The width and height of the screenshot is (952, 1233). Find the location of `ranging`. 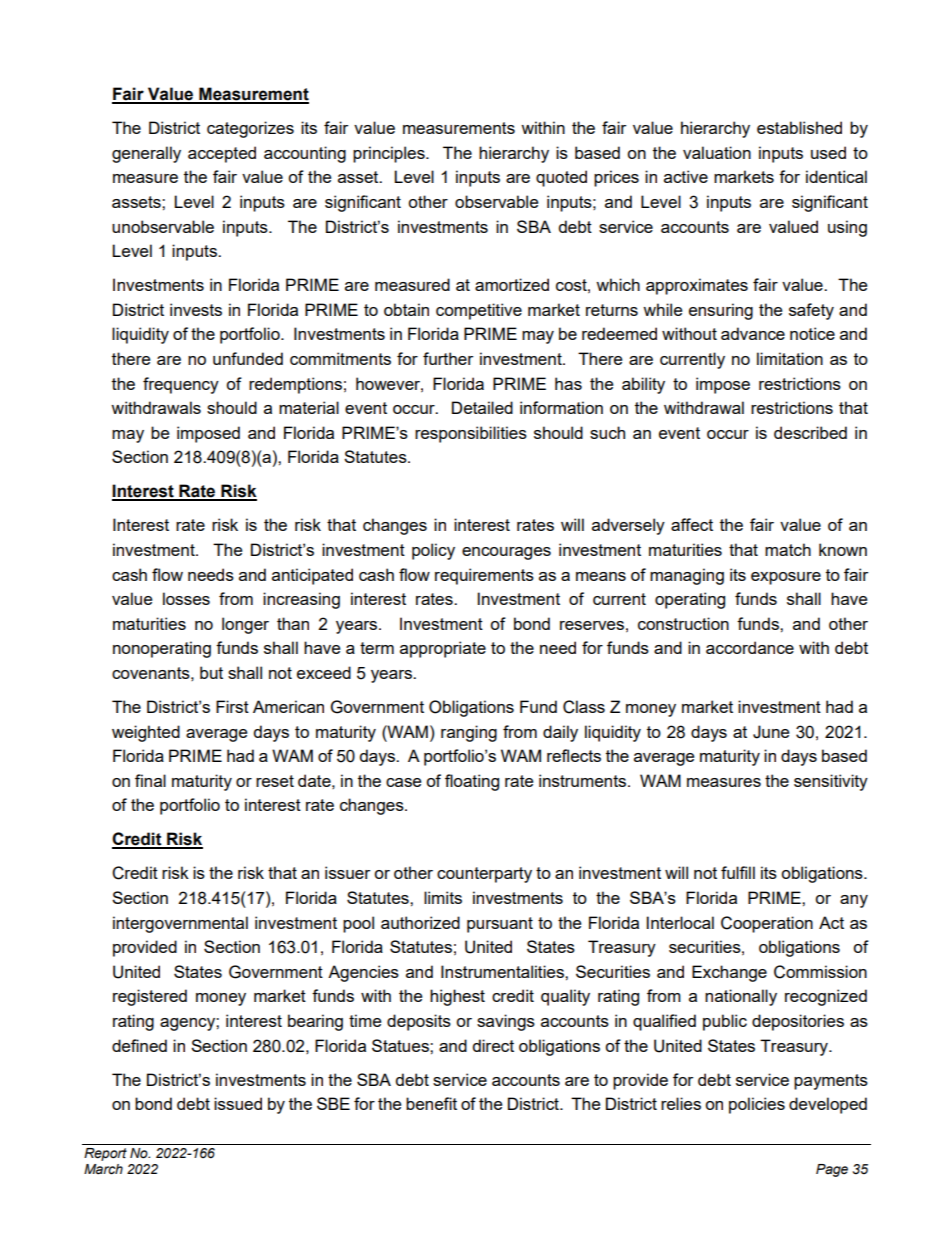

ranging is located at coordinates (469, 733).
